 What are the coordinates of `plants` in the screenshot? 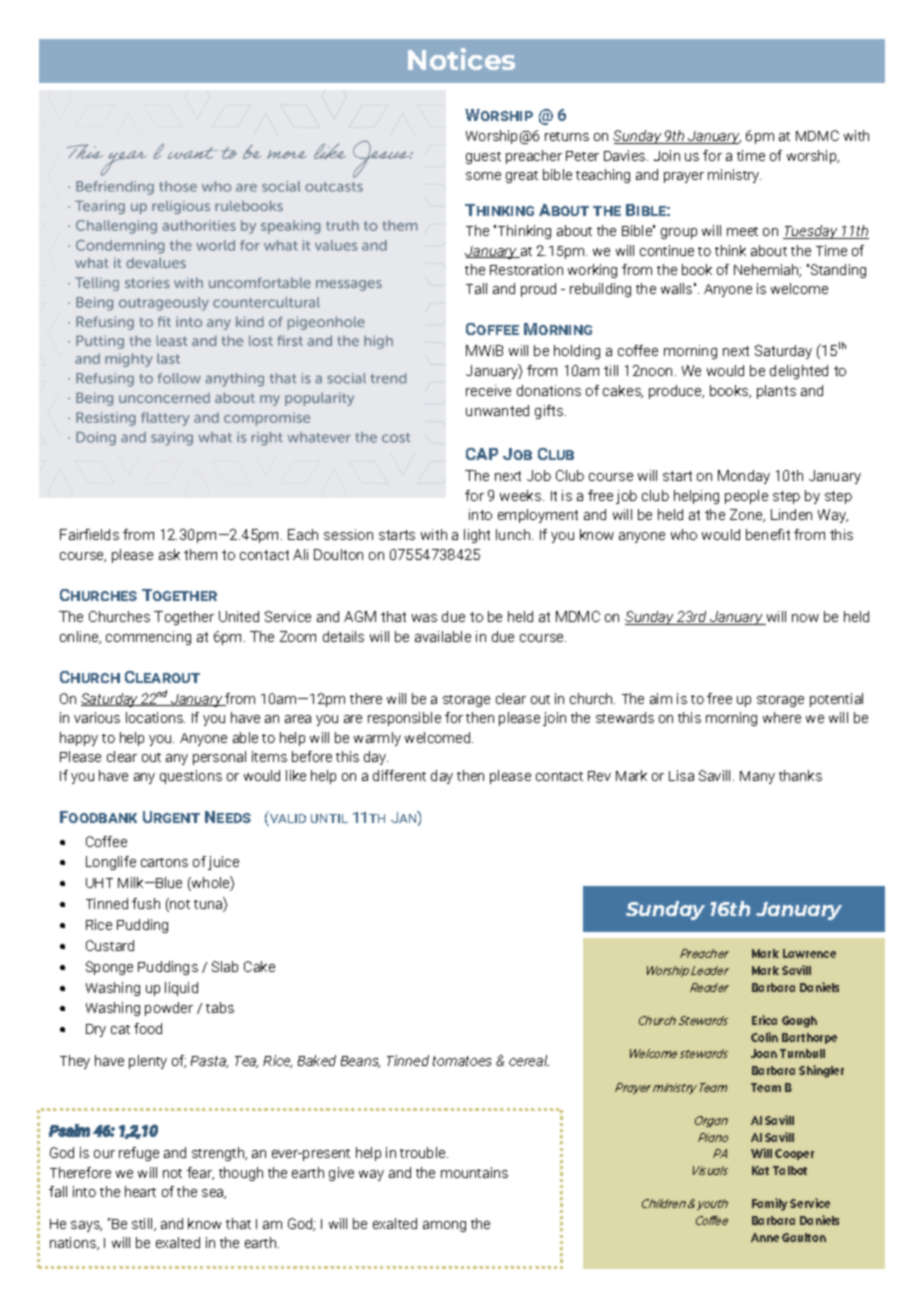 It's located at (776, 392).
